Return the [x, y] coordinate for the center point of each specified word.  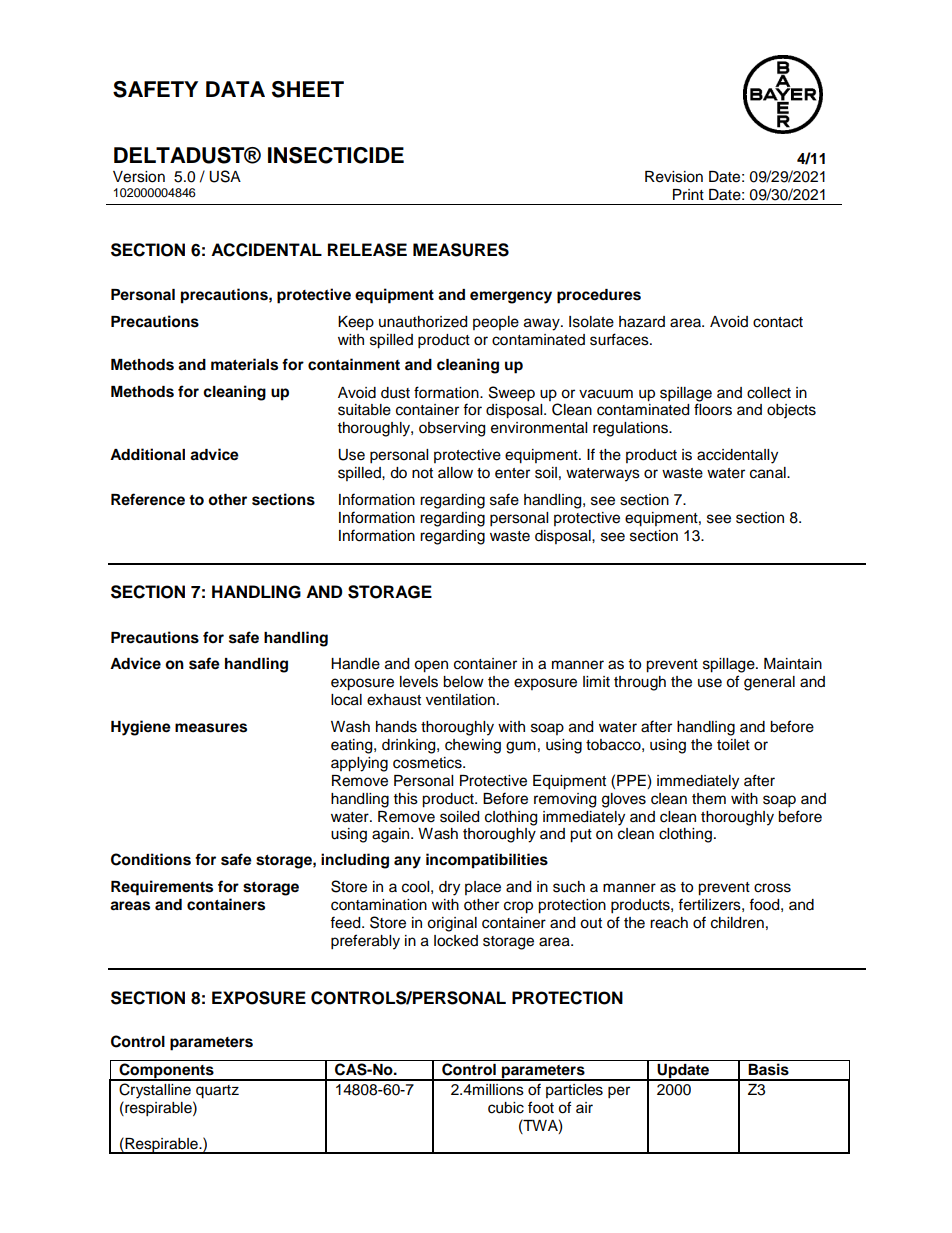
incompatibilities [487, 861]
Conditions [151, 859]
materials [244, 364]
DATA [235, 89]
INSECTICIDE [336, 155]
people [496, 323]
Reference [148, 499]
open [431, 666]
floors [713, 409]
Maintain [793, 664]
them [709, 799]
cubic [506, 1108]
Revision [674, 177]
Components [166, 1072]
